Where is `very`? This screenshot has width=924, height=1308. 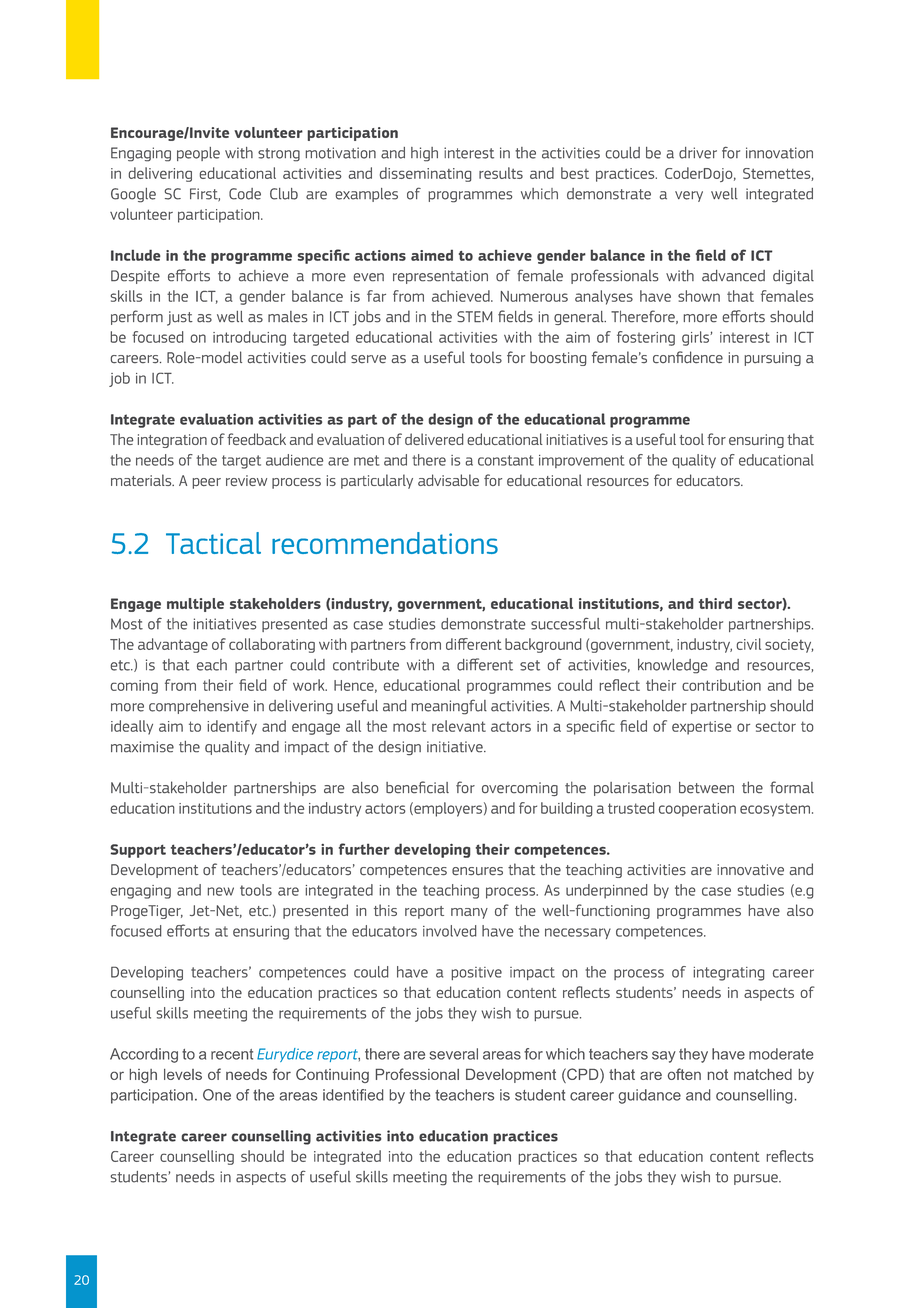 very is located at coordinates (689, 196).
